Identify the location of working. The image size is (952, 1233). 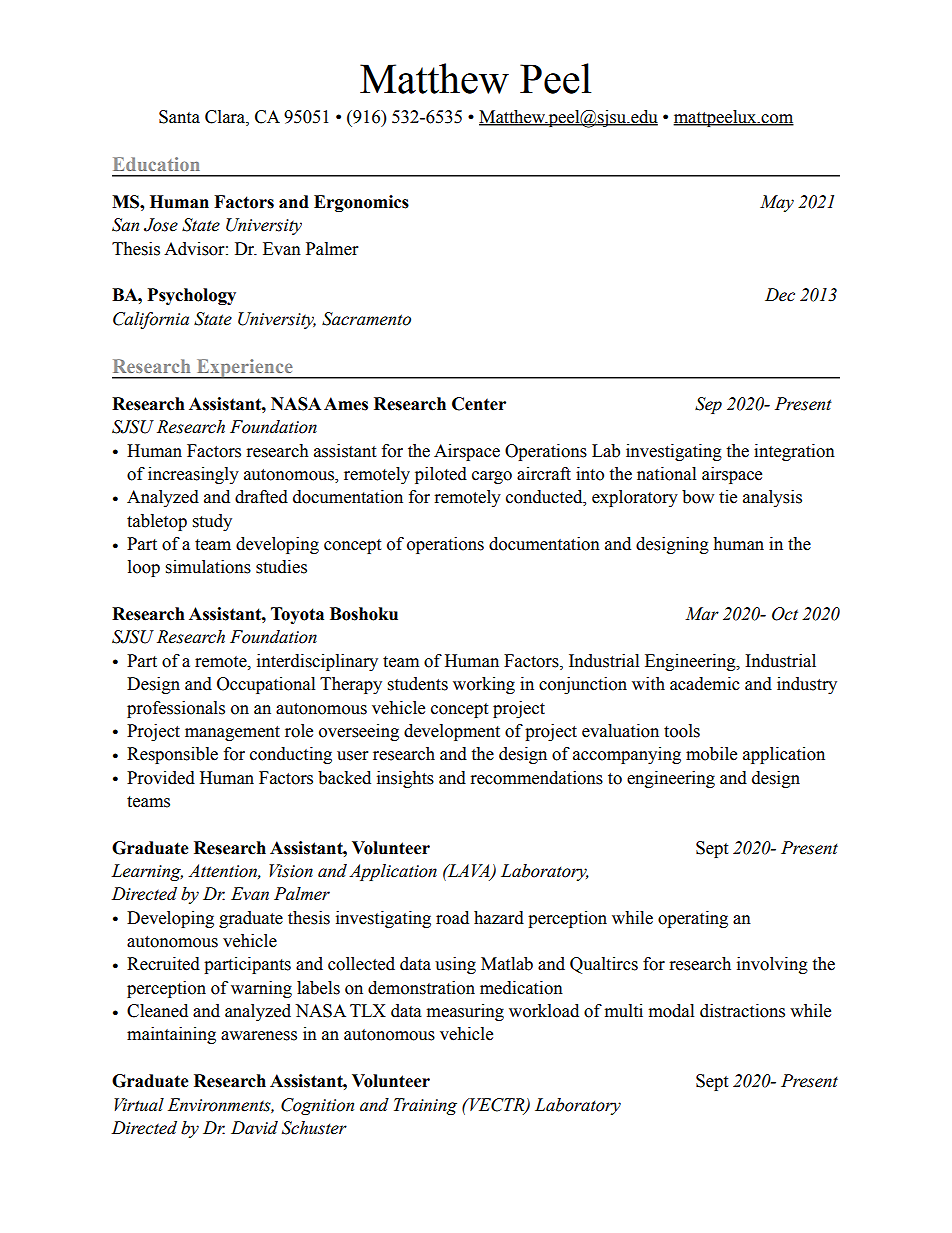
(484, 685).
